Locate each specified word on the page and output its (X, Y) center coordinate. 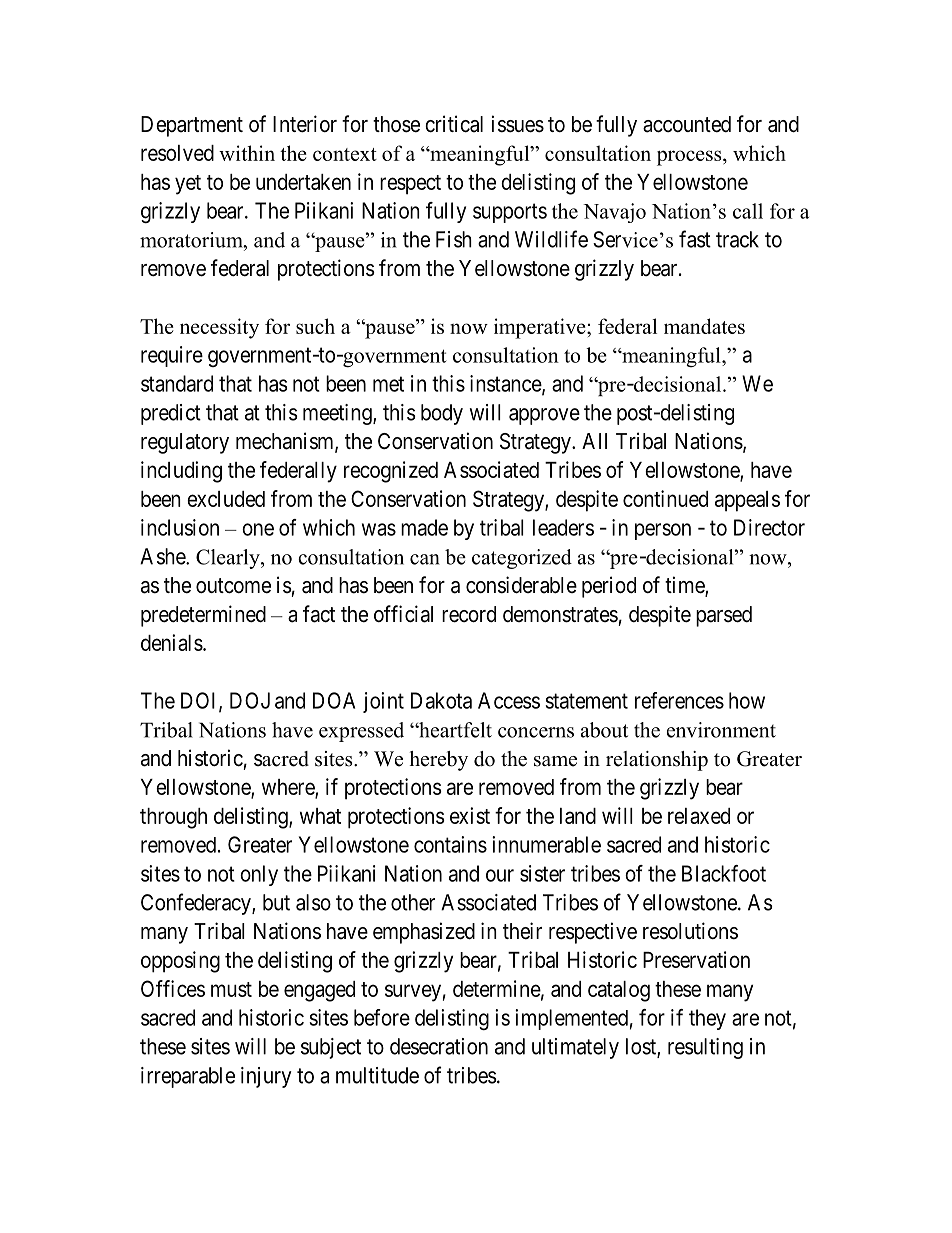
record (469, 614)
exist (470, 815)
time (685, 586)
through (173, 818)
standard (177, 383)
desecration (439, 1046)
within (247, 153)
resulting (705, 1048)
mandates (704, 326)
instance (506, 384)
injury (266, 1077)
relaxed (699, 816)
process (690, 158)
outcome (233, 586)
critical (454, 124)
